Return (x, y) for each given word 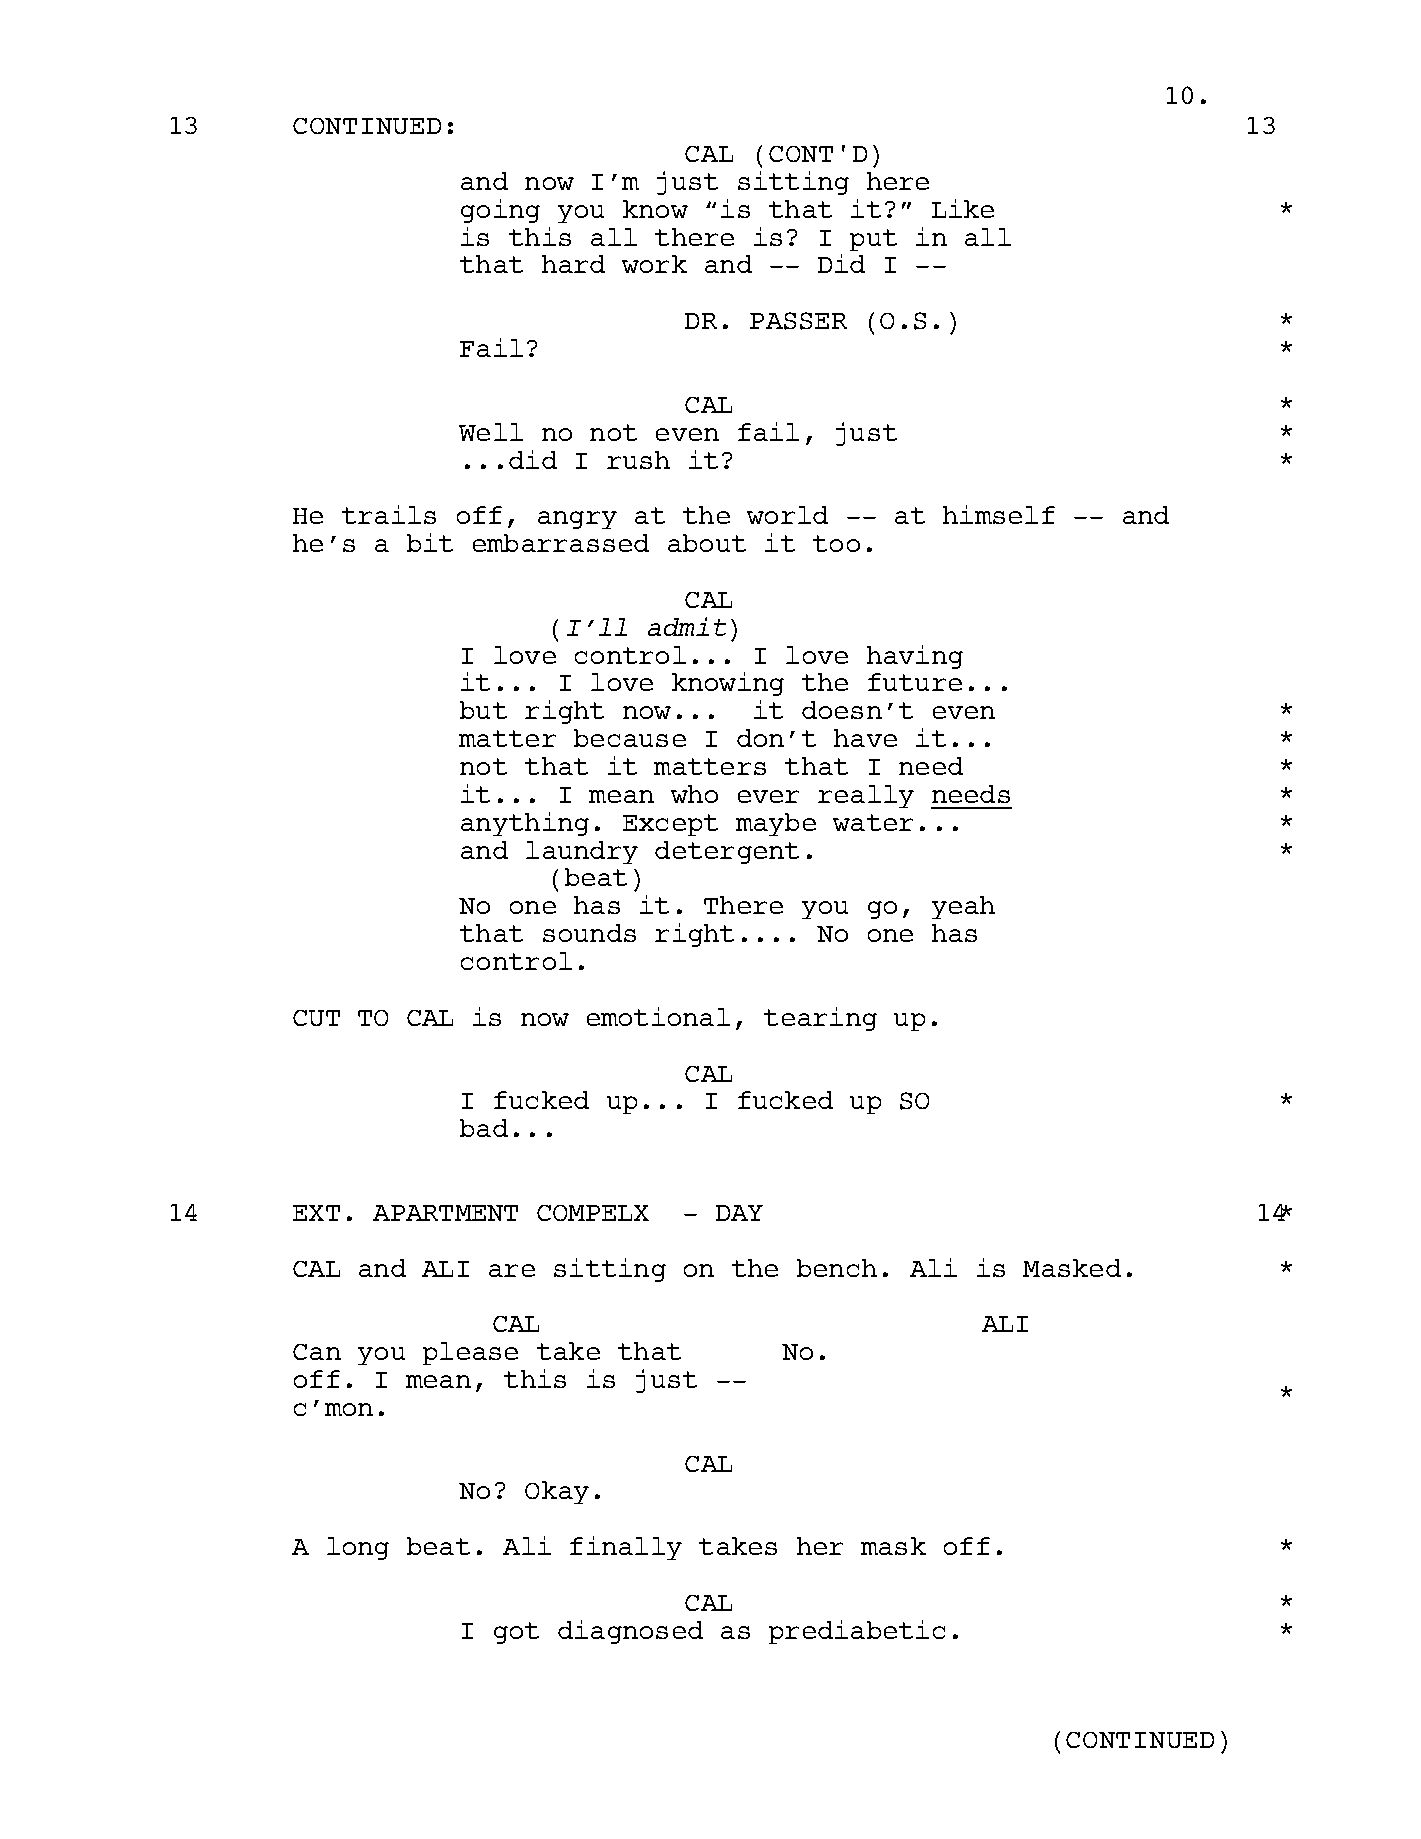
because (630, 738)
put (873, 240)
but (483, 710)
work (654, 264)
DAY (739, 1213)
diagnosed (630, 1632)
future (915, 682)
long (358, 1548)
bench (837, 1268)
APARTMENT (445, 1213)
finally (626, 1548)
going (500, 211)
